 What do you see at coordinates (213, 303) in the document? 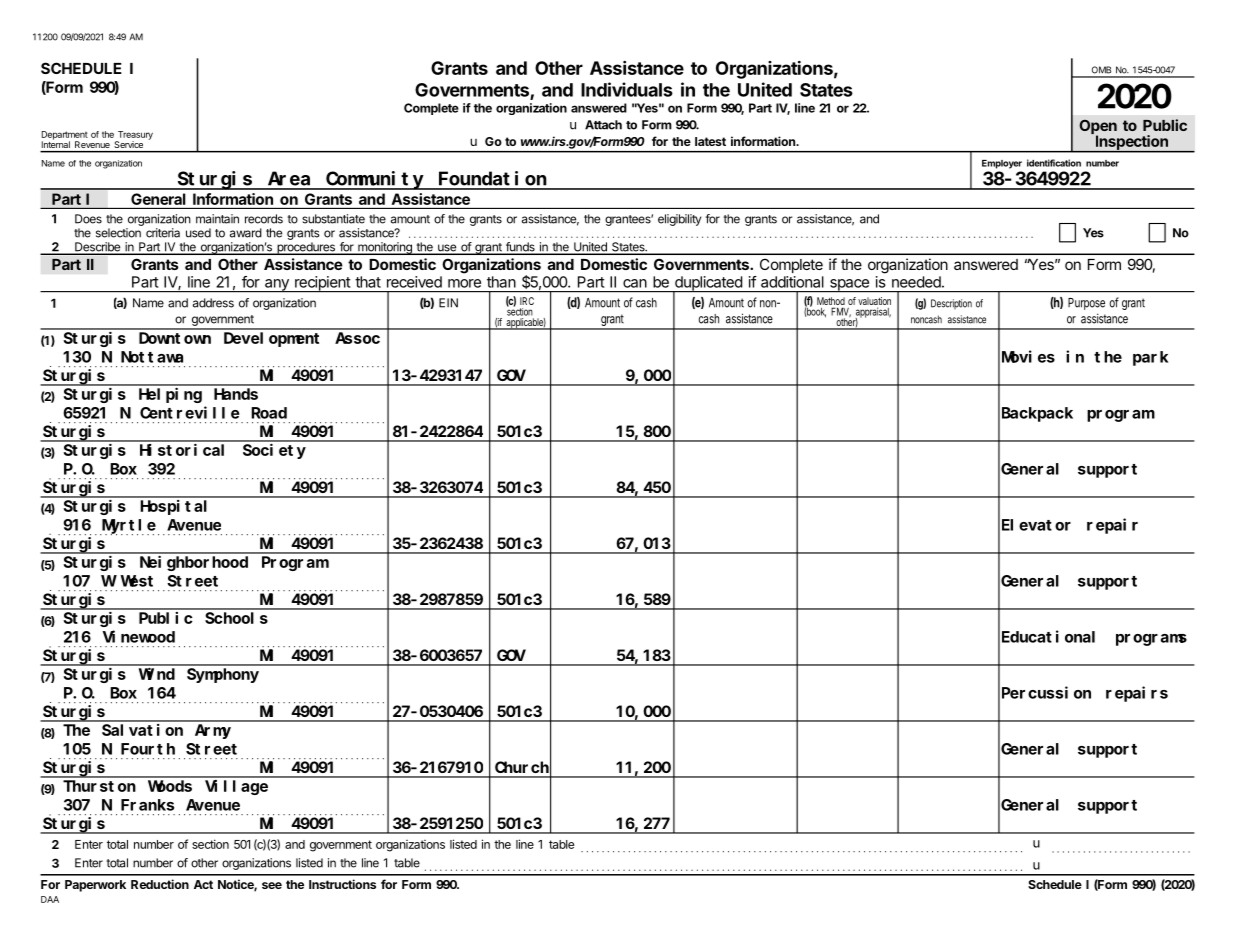
I see `address` at bounding box center [213, 303].
